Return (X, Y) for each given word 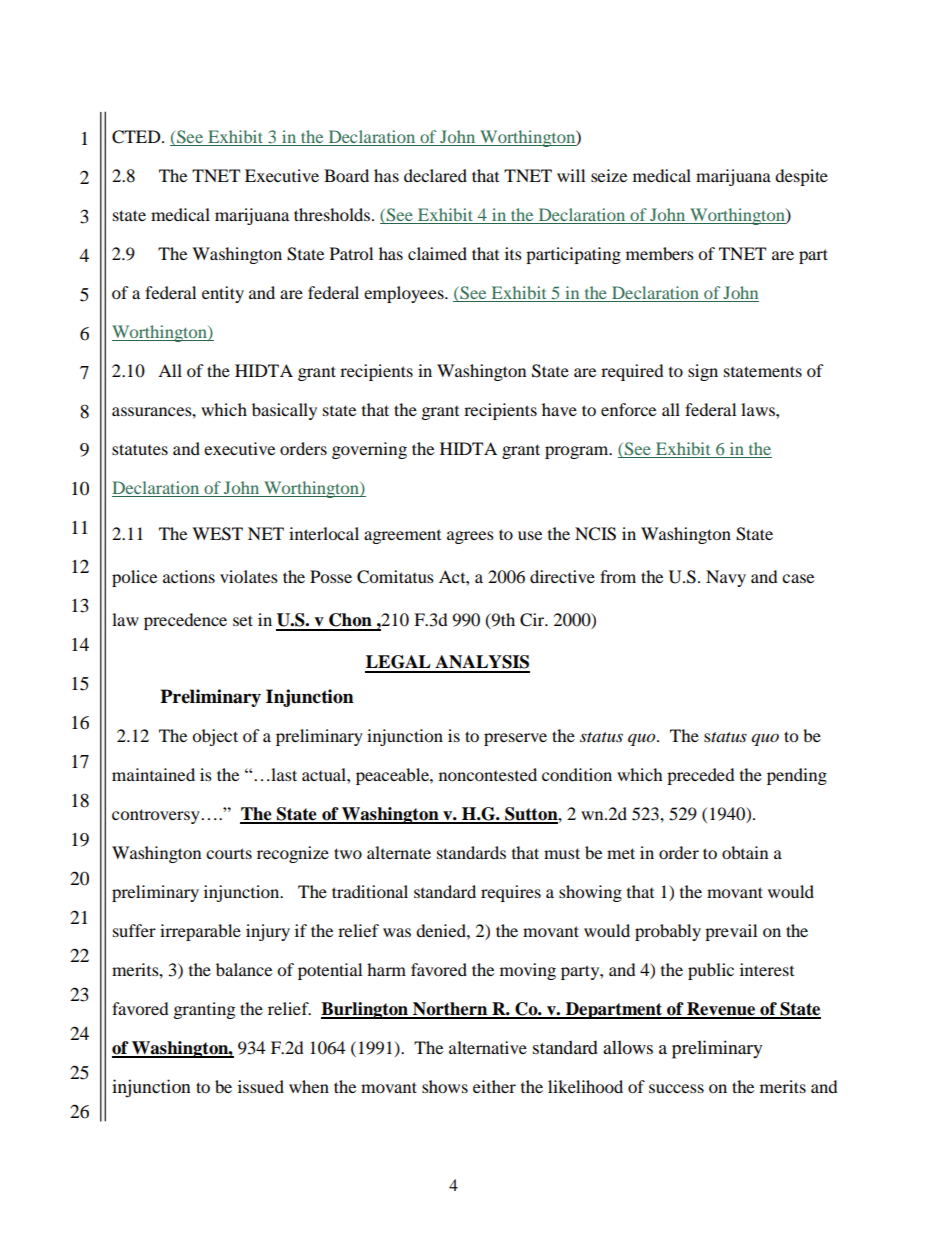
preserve (515, 739)
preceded (701, 776)
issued (261, 1086)
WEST (217, 534)
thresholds (333, 214)
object (215, 737)
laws (759, 409)
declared (435, 175)
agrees (470, 537)
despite (801, 177)
